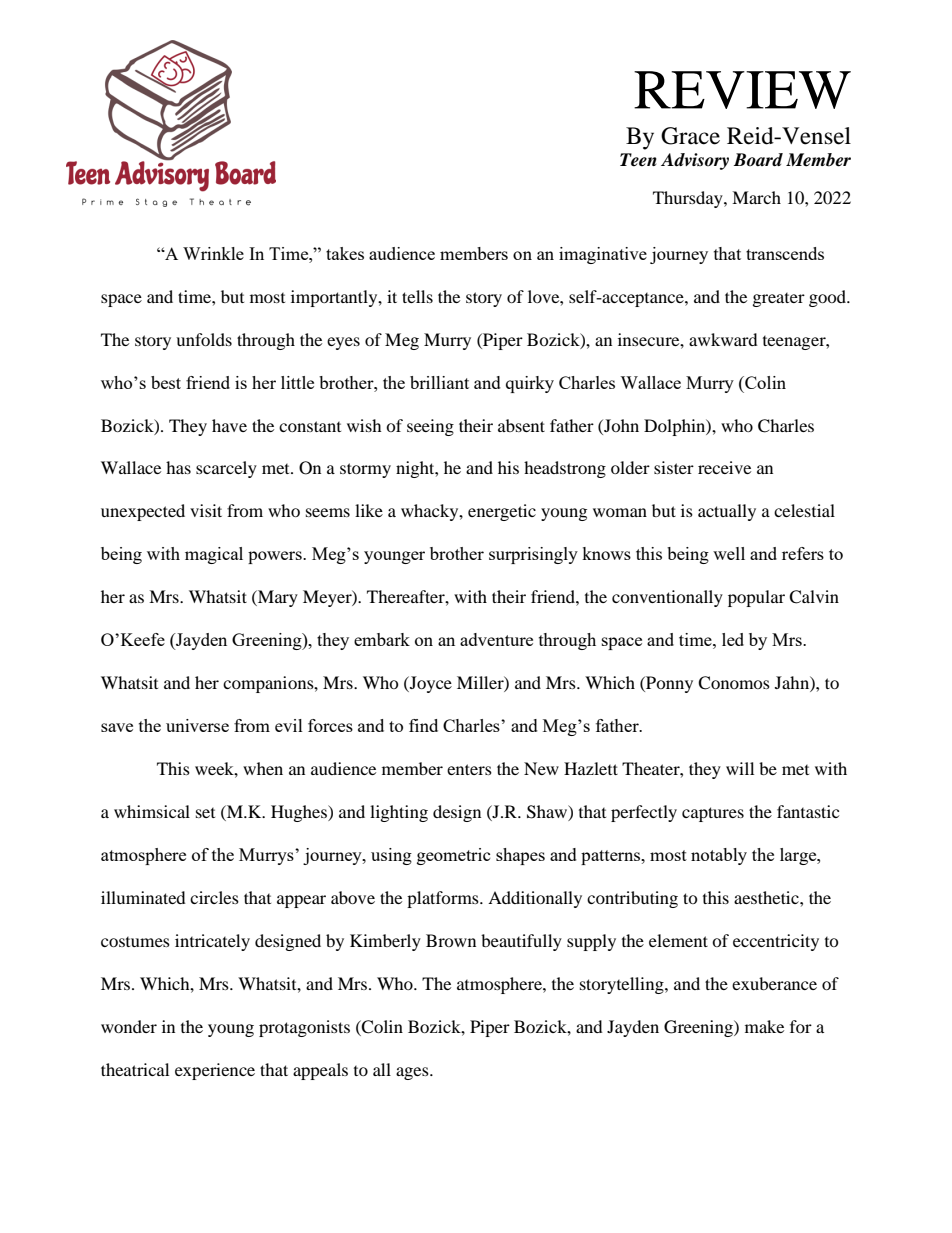 The image size is (952, 1233). What do you see at coordinates (742, 90) in the page?
I see `REVIEW` at bounding box center [742, 90].
